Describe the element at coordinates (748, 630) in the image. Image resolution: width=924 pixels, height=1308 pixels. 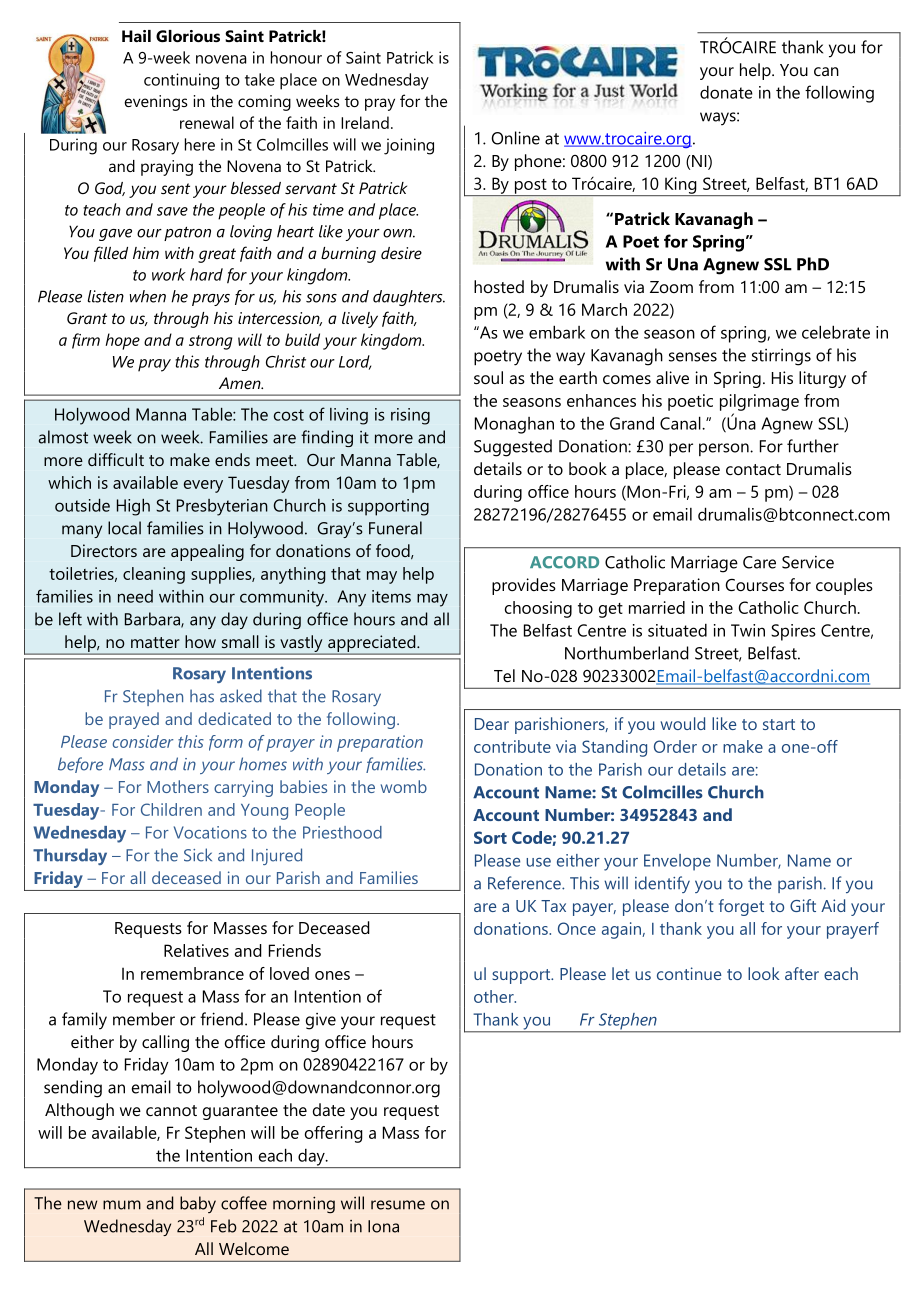
I see `Twin` at that location.
